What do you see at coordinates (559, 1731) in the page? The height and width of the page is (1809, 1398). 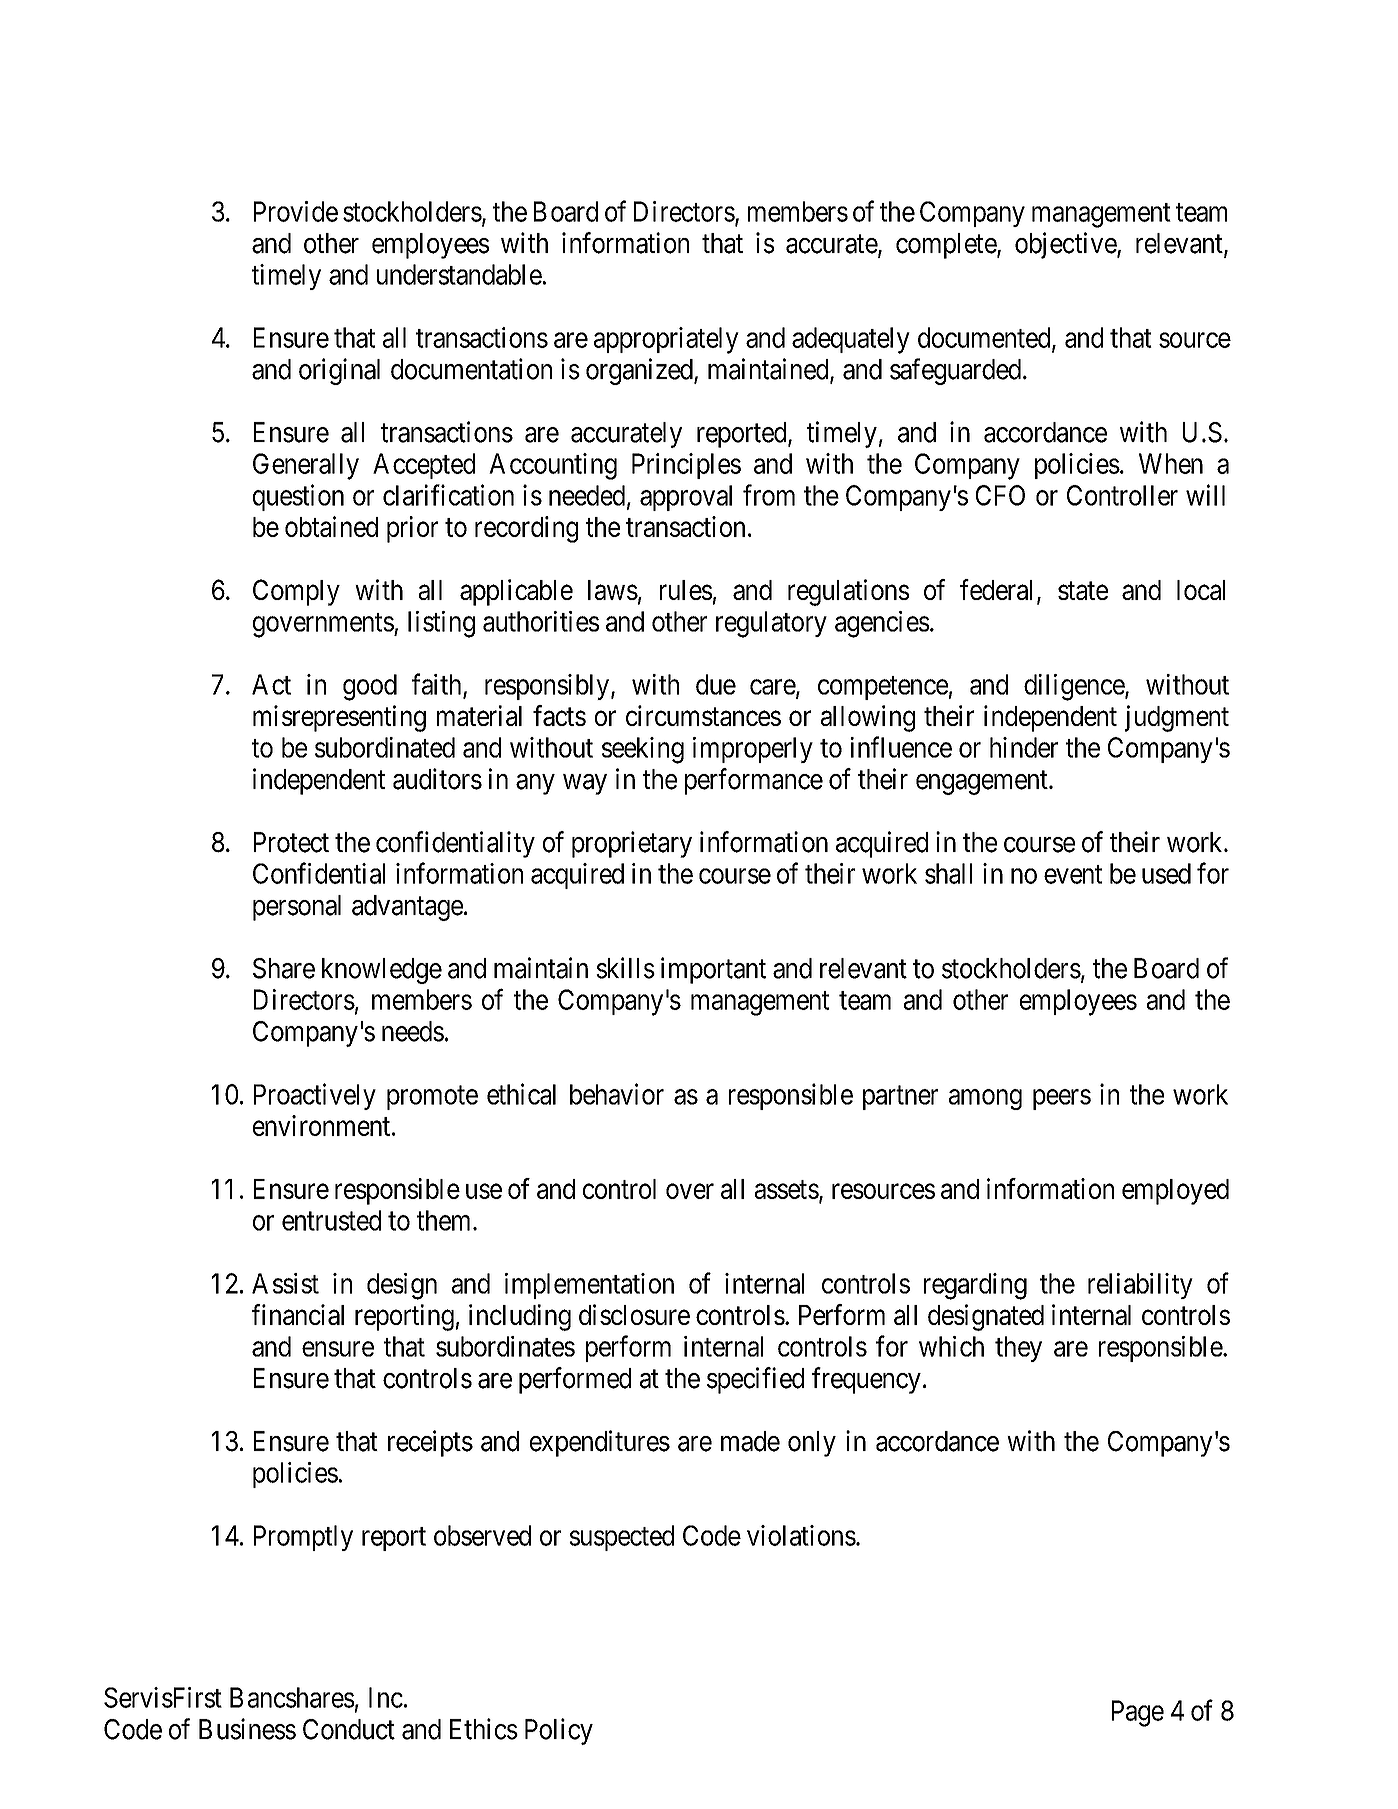 I see `Policy` at bounding box center [559, 1731].
